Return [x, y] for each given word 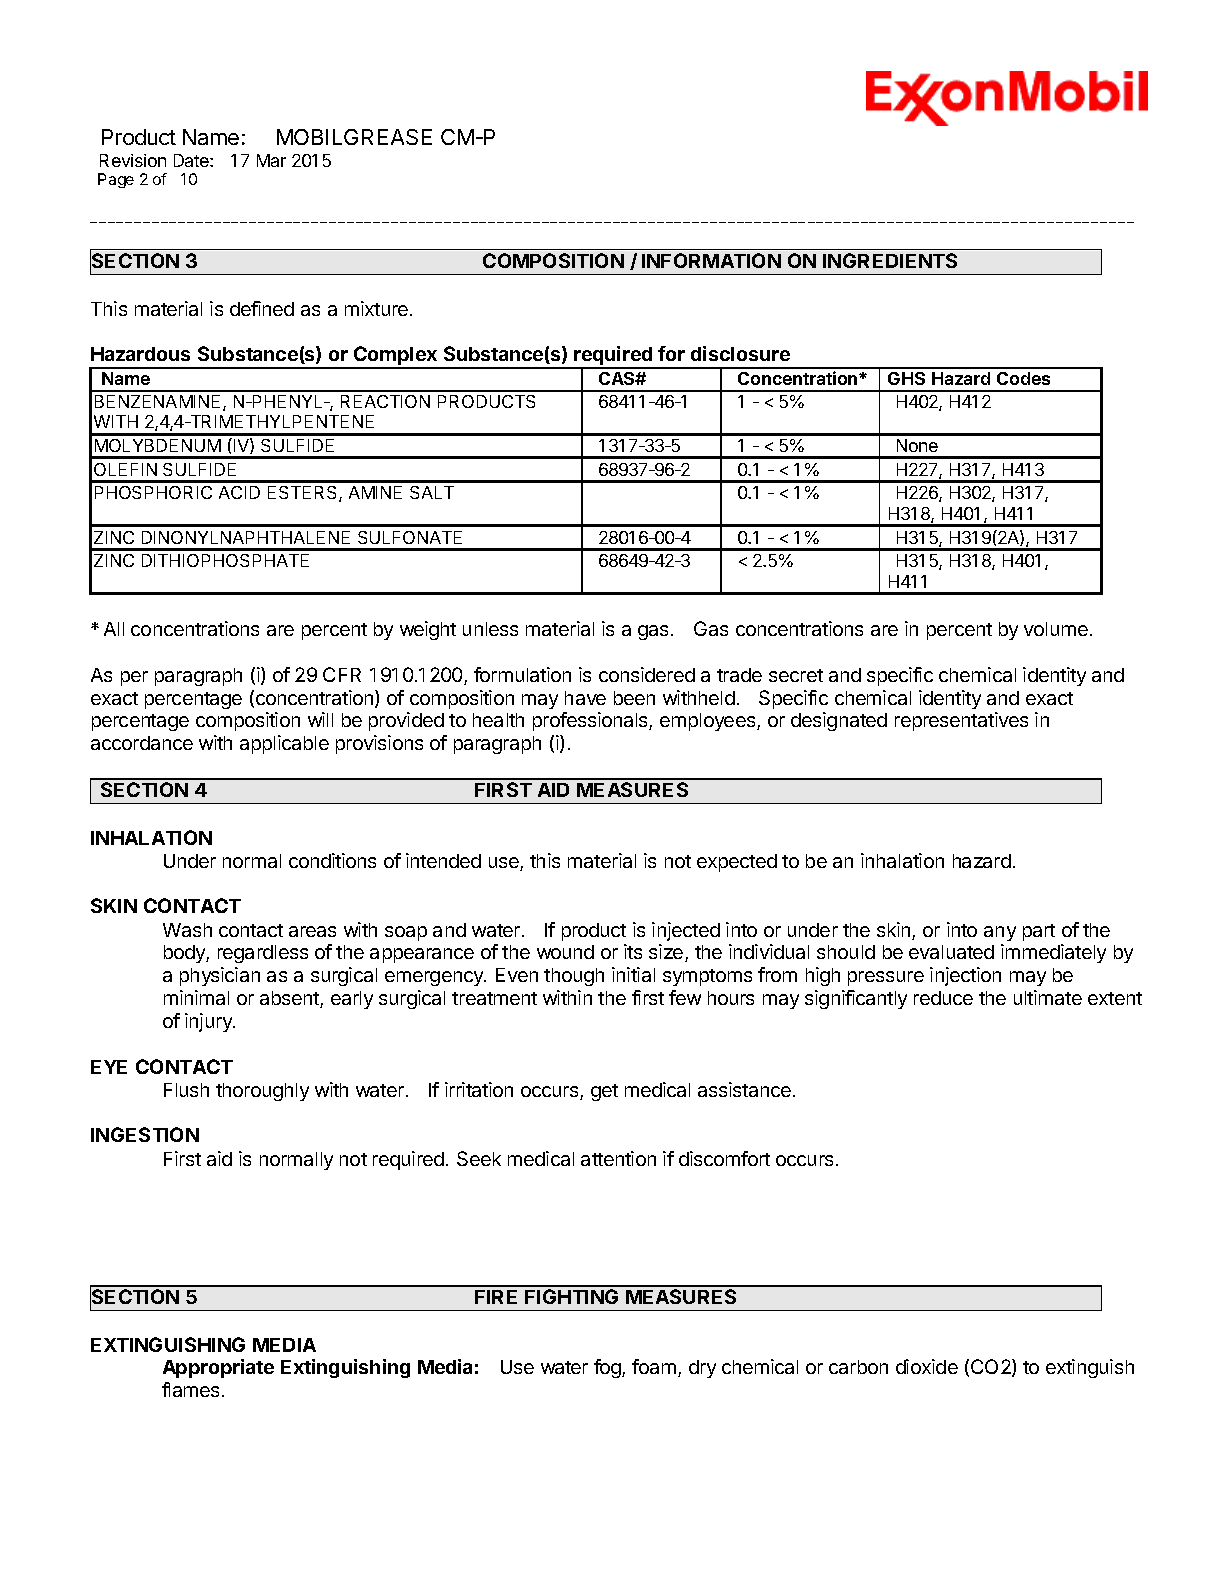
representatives [961, 721]
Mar [271, 160]
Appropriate [218, 1368]
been [634, 698]
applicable [284, 744]
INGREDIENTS [890, 260]
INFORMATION [711, 260]
